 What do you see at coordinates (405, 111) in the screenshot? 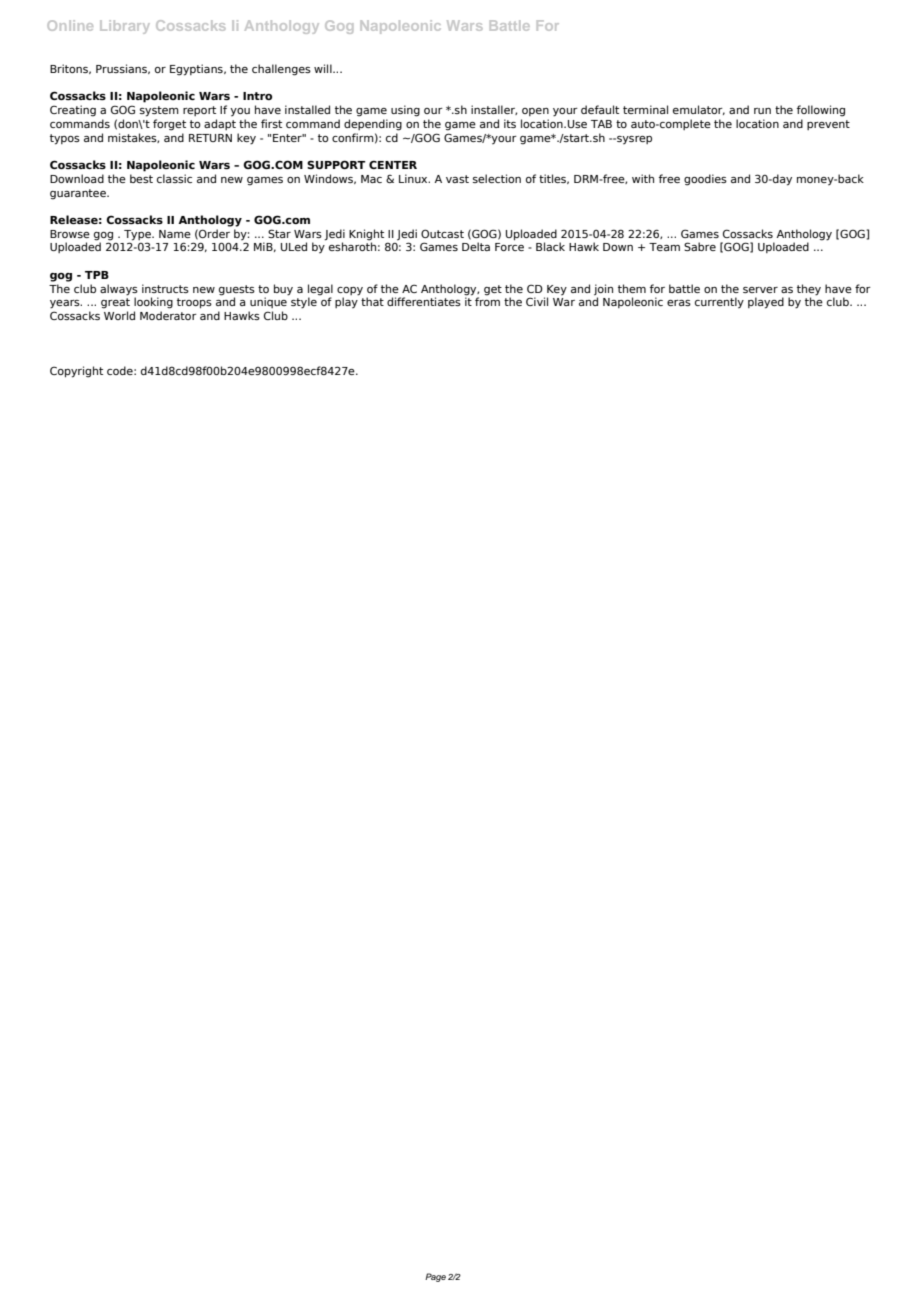
I see `using` at bounding box center [405, 111].
